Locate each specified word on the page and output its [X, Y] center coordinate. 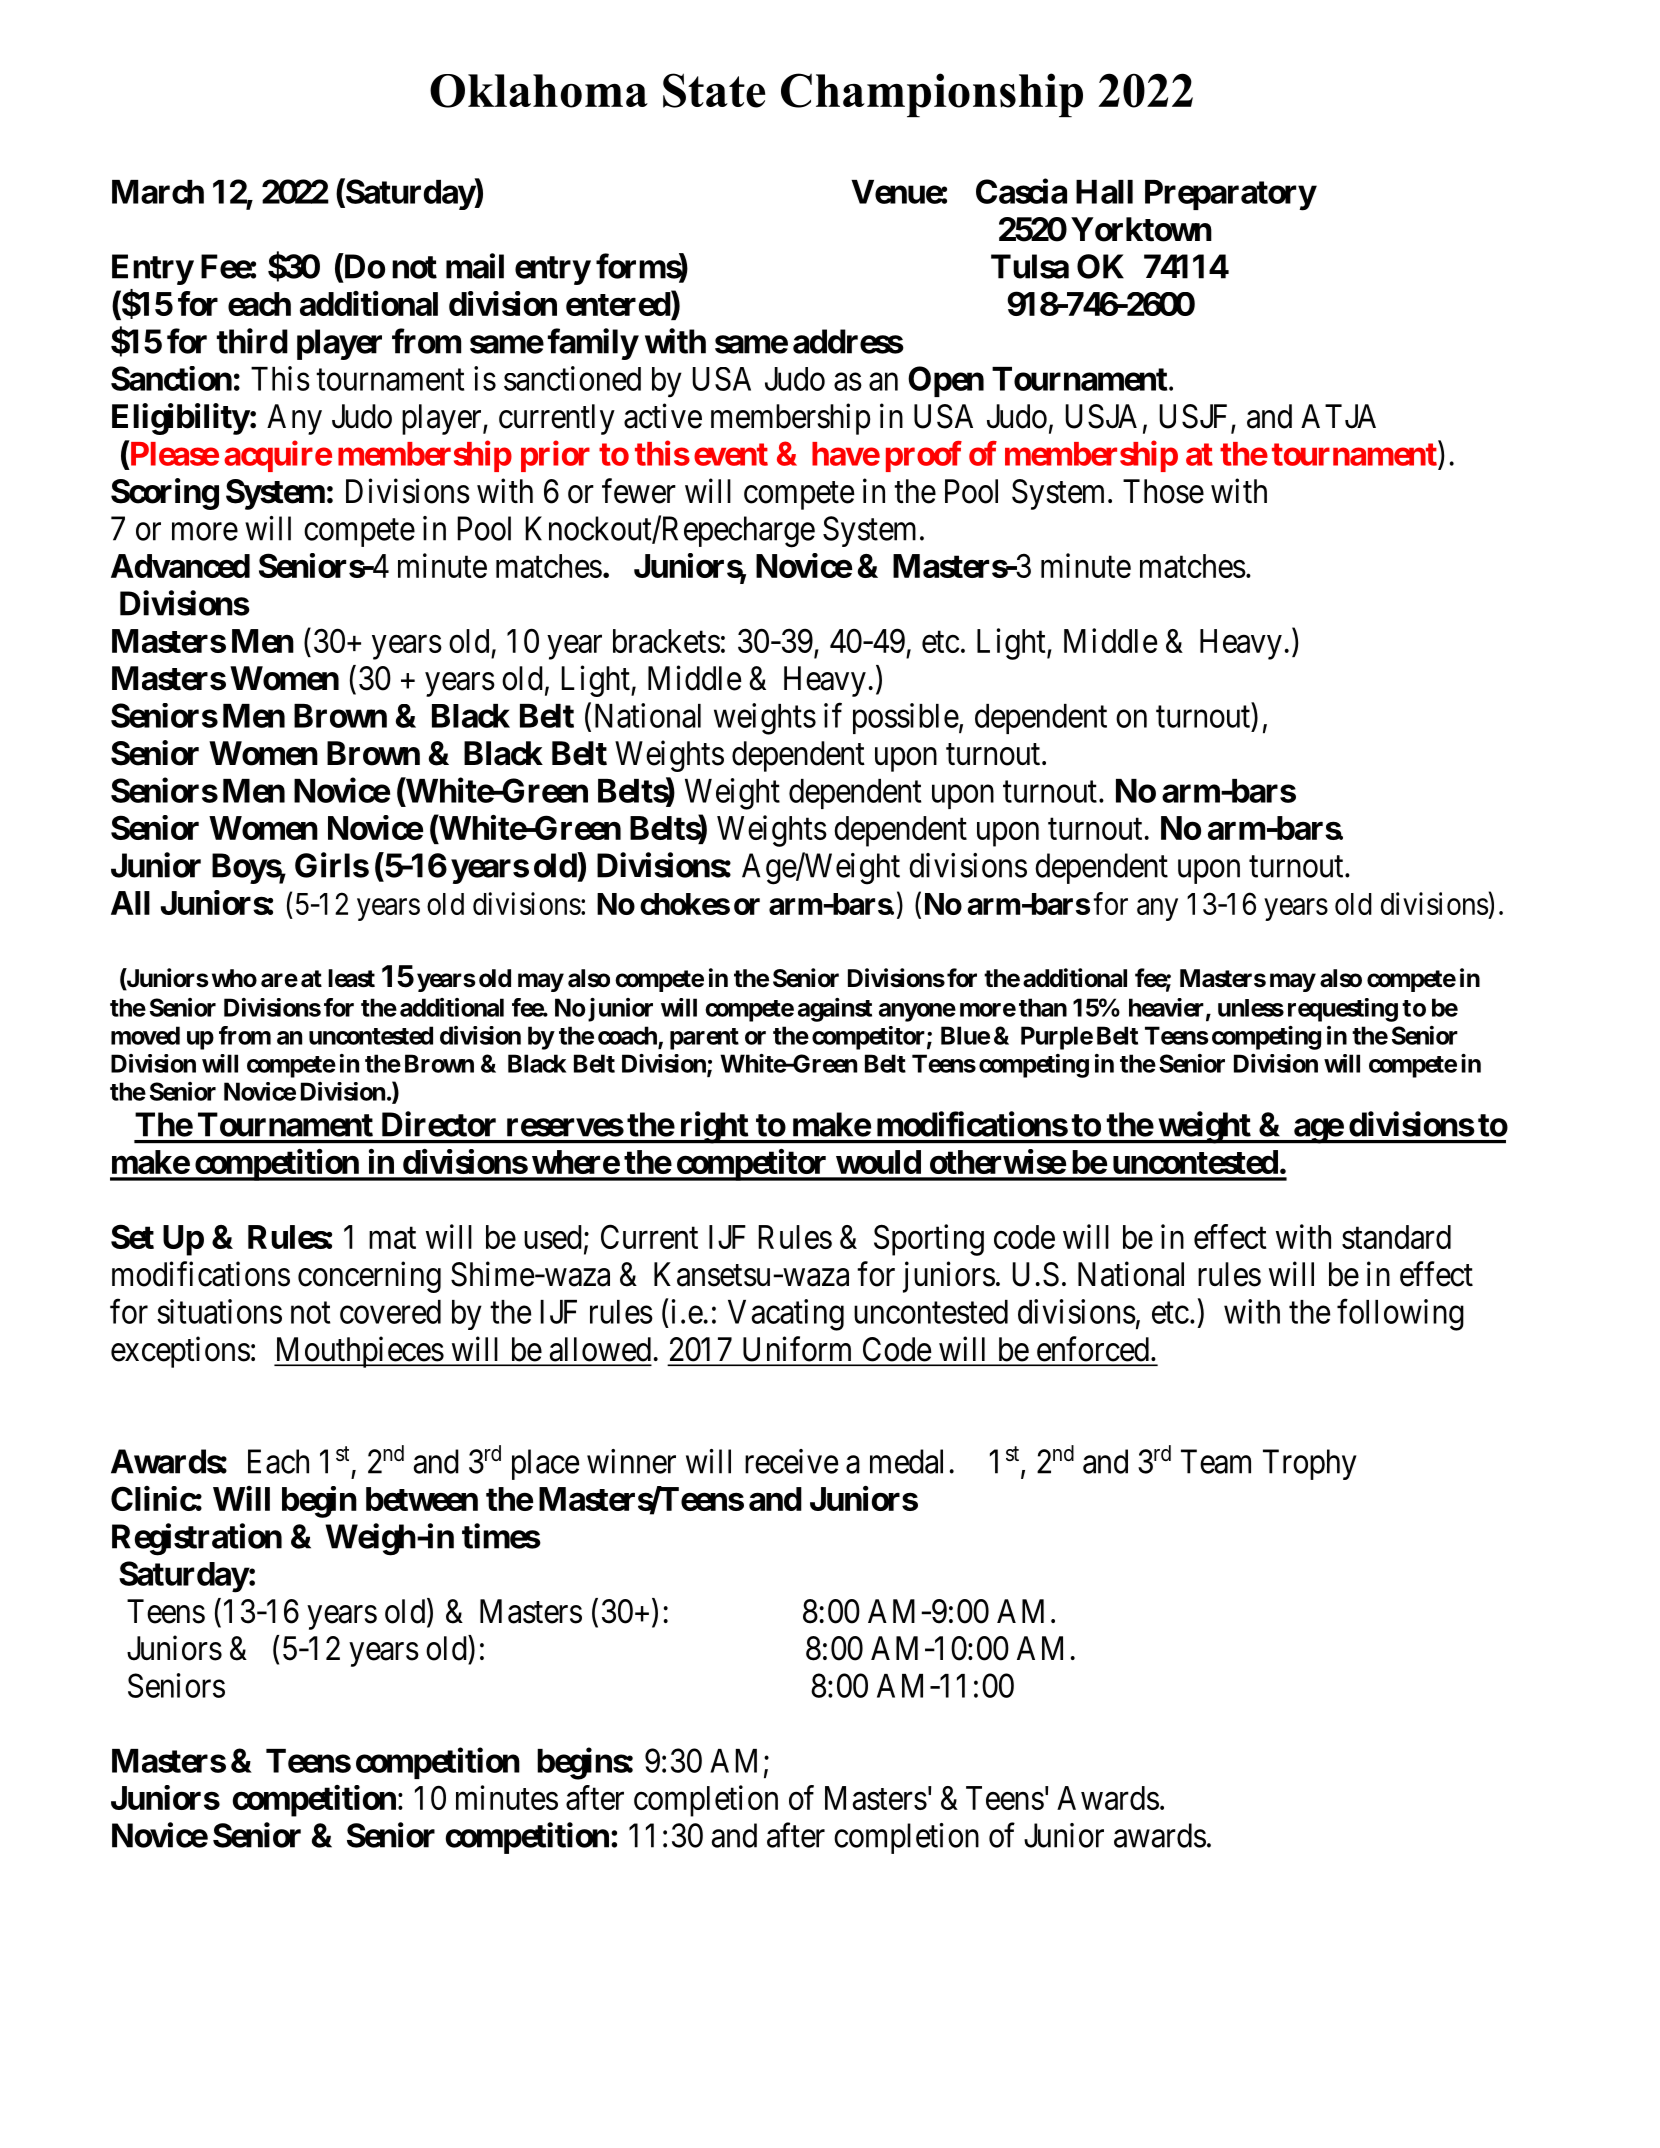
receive [791, 1461]
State [714, 90]
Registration [197, 1539]
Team [1216, 1461]
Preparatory [1230, 195]
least [351, 978]
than [1043, 1007]
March [158, 192]
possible [906, 718]
